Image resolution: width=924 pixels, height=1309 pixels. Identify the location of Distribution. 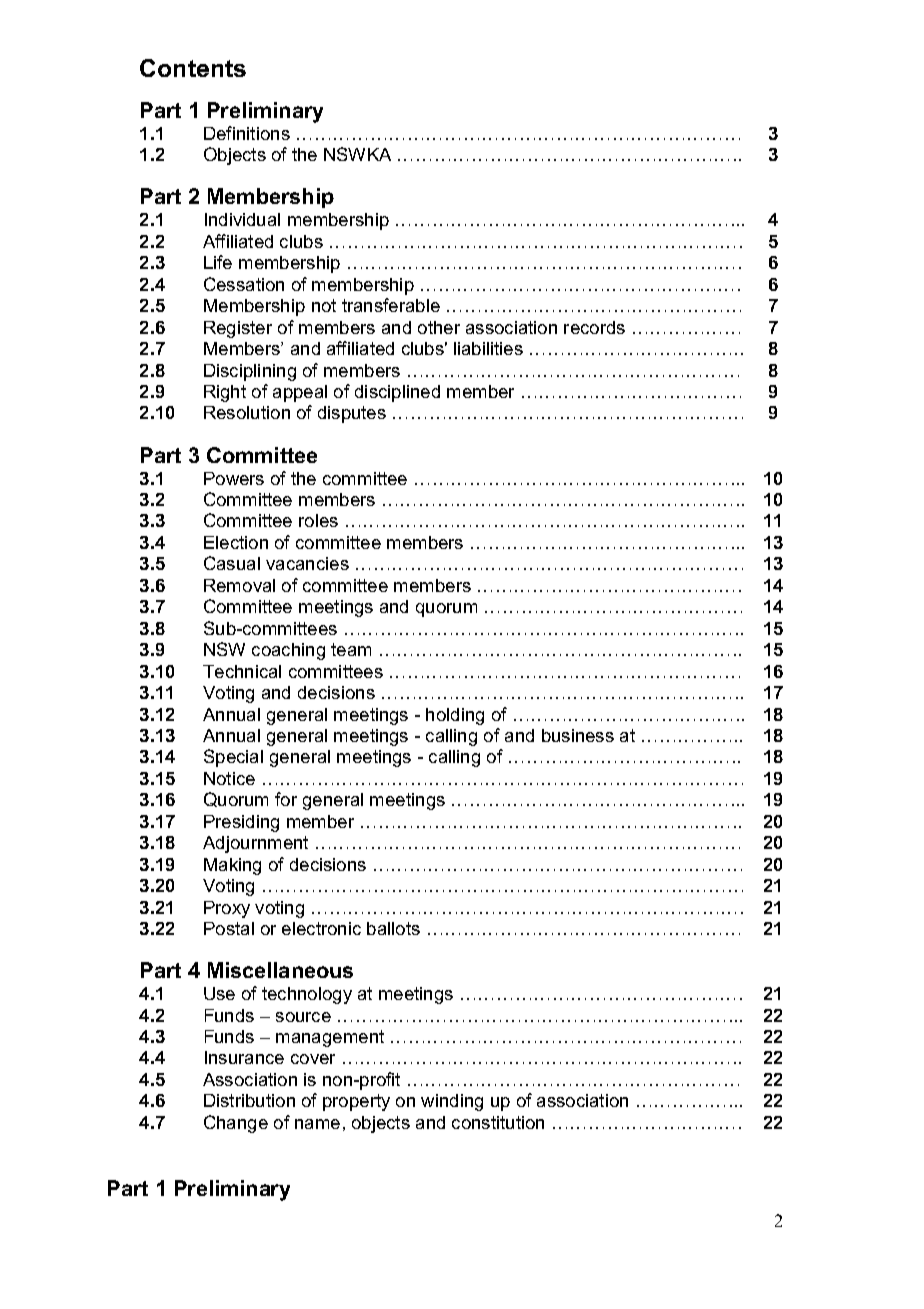
(249, 1100).
